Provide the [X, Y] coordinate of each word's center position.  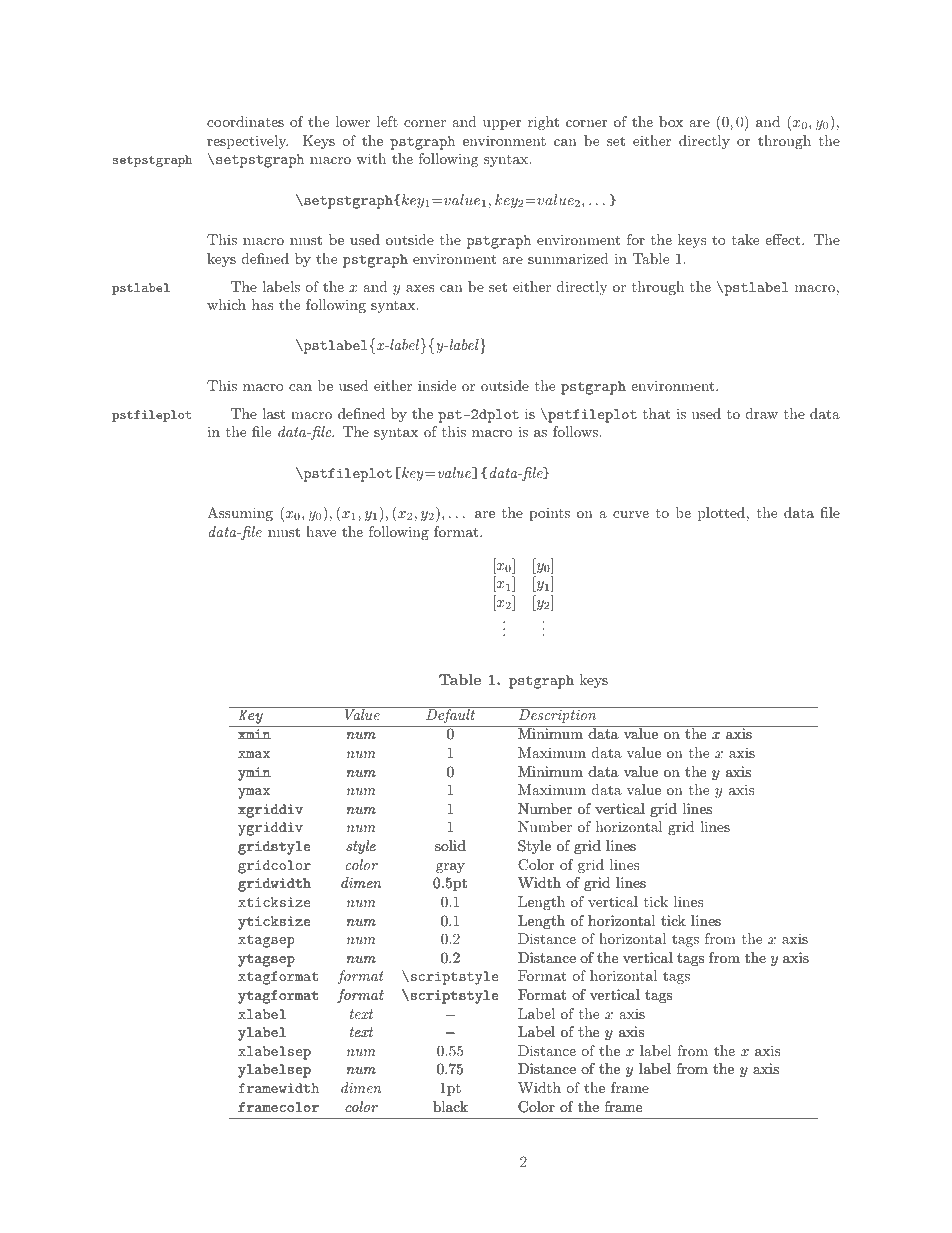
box [671, 121]
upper [502, 125]
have [321, 531]
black [450, 1106]
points [549, 514]
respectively [247, 142]
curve [631, 514]
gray [450, 868]
